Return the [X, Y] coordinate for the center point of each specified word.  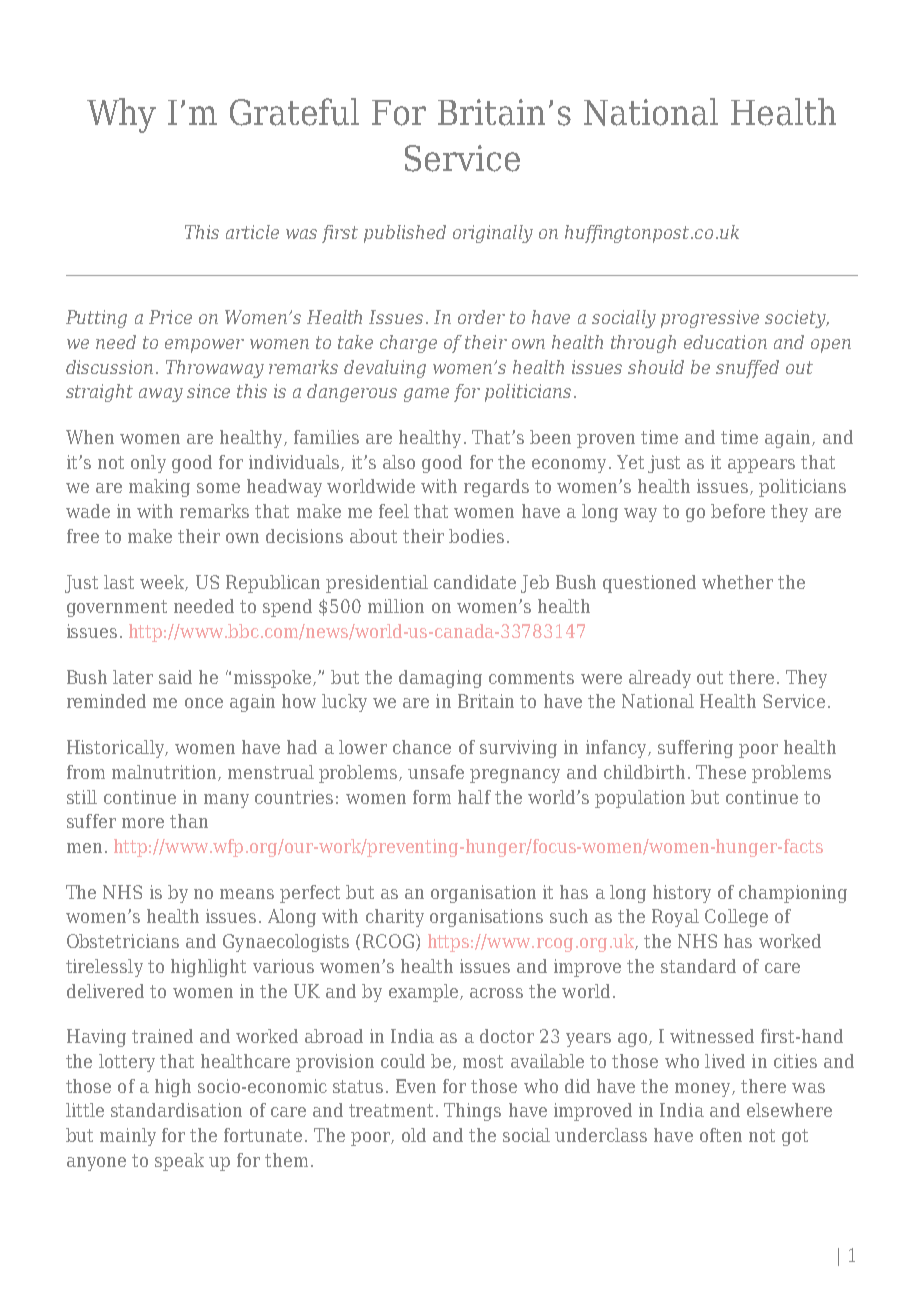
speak [179, 1162]
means [247, 894]
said [175, 677]
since [208, 391]
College [736, 918]
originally [493, 234]
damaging [440, 679]
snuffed [747, 369]
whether [737, 582]
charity [395, 918]
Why [121, 115]
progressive [710, 319]
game [426, 395]
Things [472, 1112]
